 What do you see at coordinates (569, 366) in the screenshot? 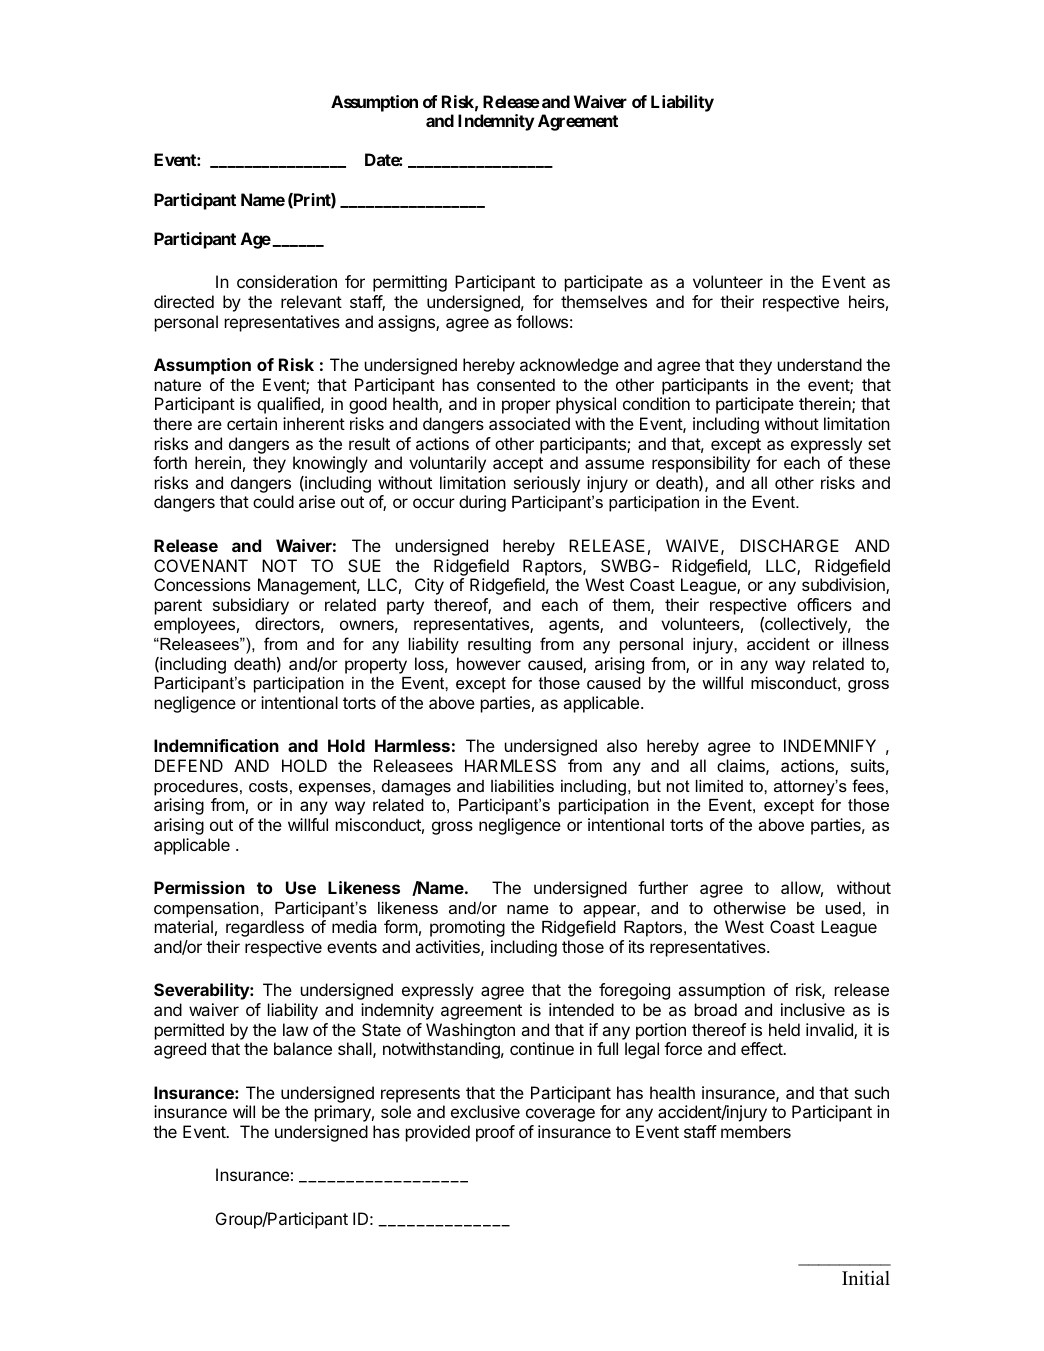
I see `acknowledge` at bounding box center [569, 366].
